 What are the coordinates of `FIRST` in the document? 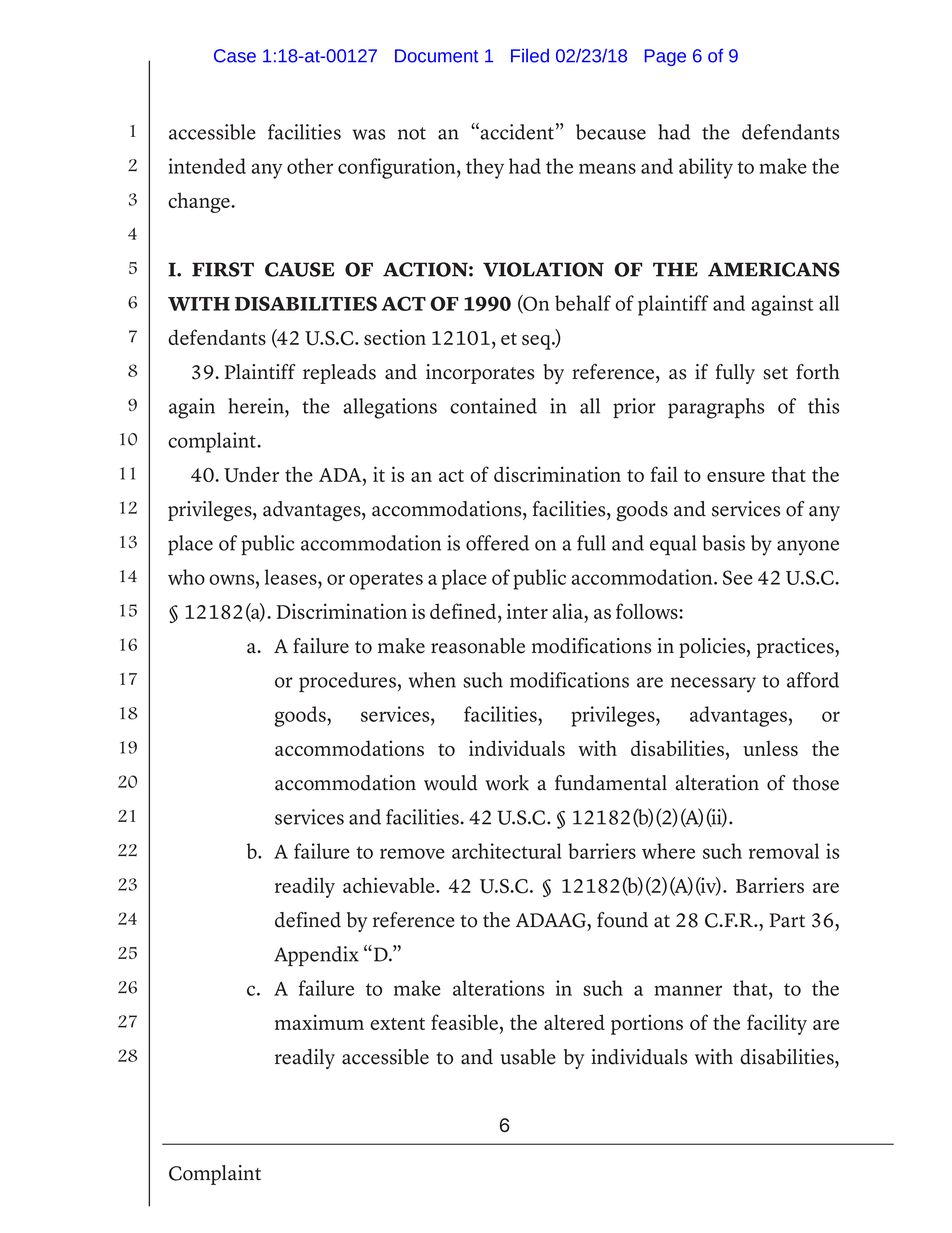 It's located at (223, 269).
